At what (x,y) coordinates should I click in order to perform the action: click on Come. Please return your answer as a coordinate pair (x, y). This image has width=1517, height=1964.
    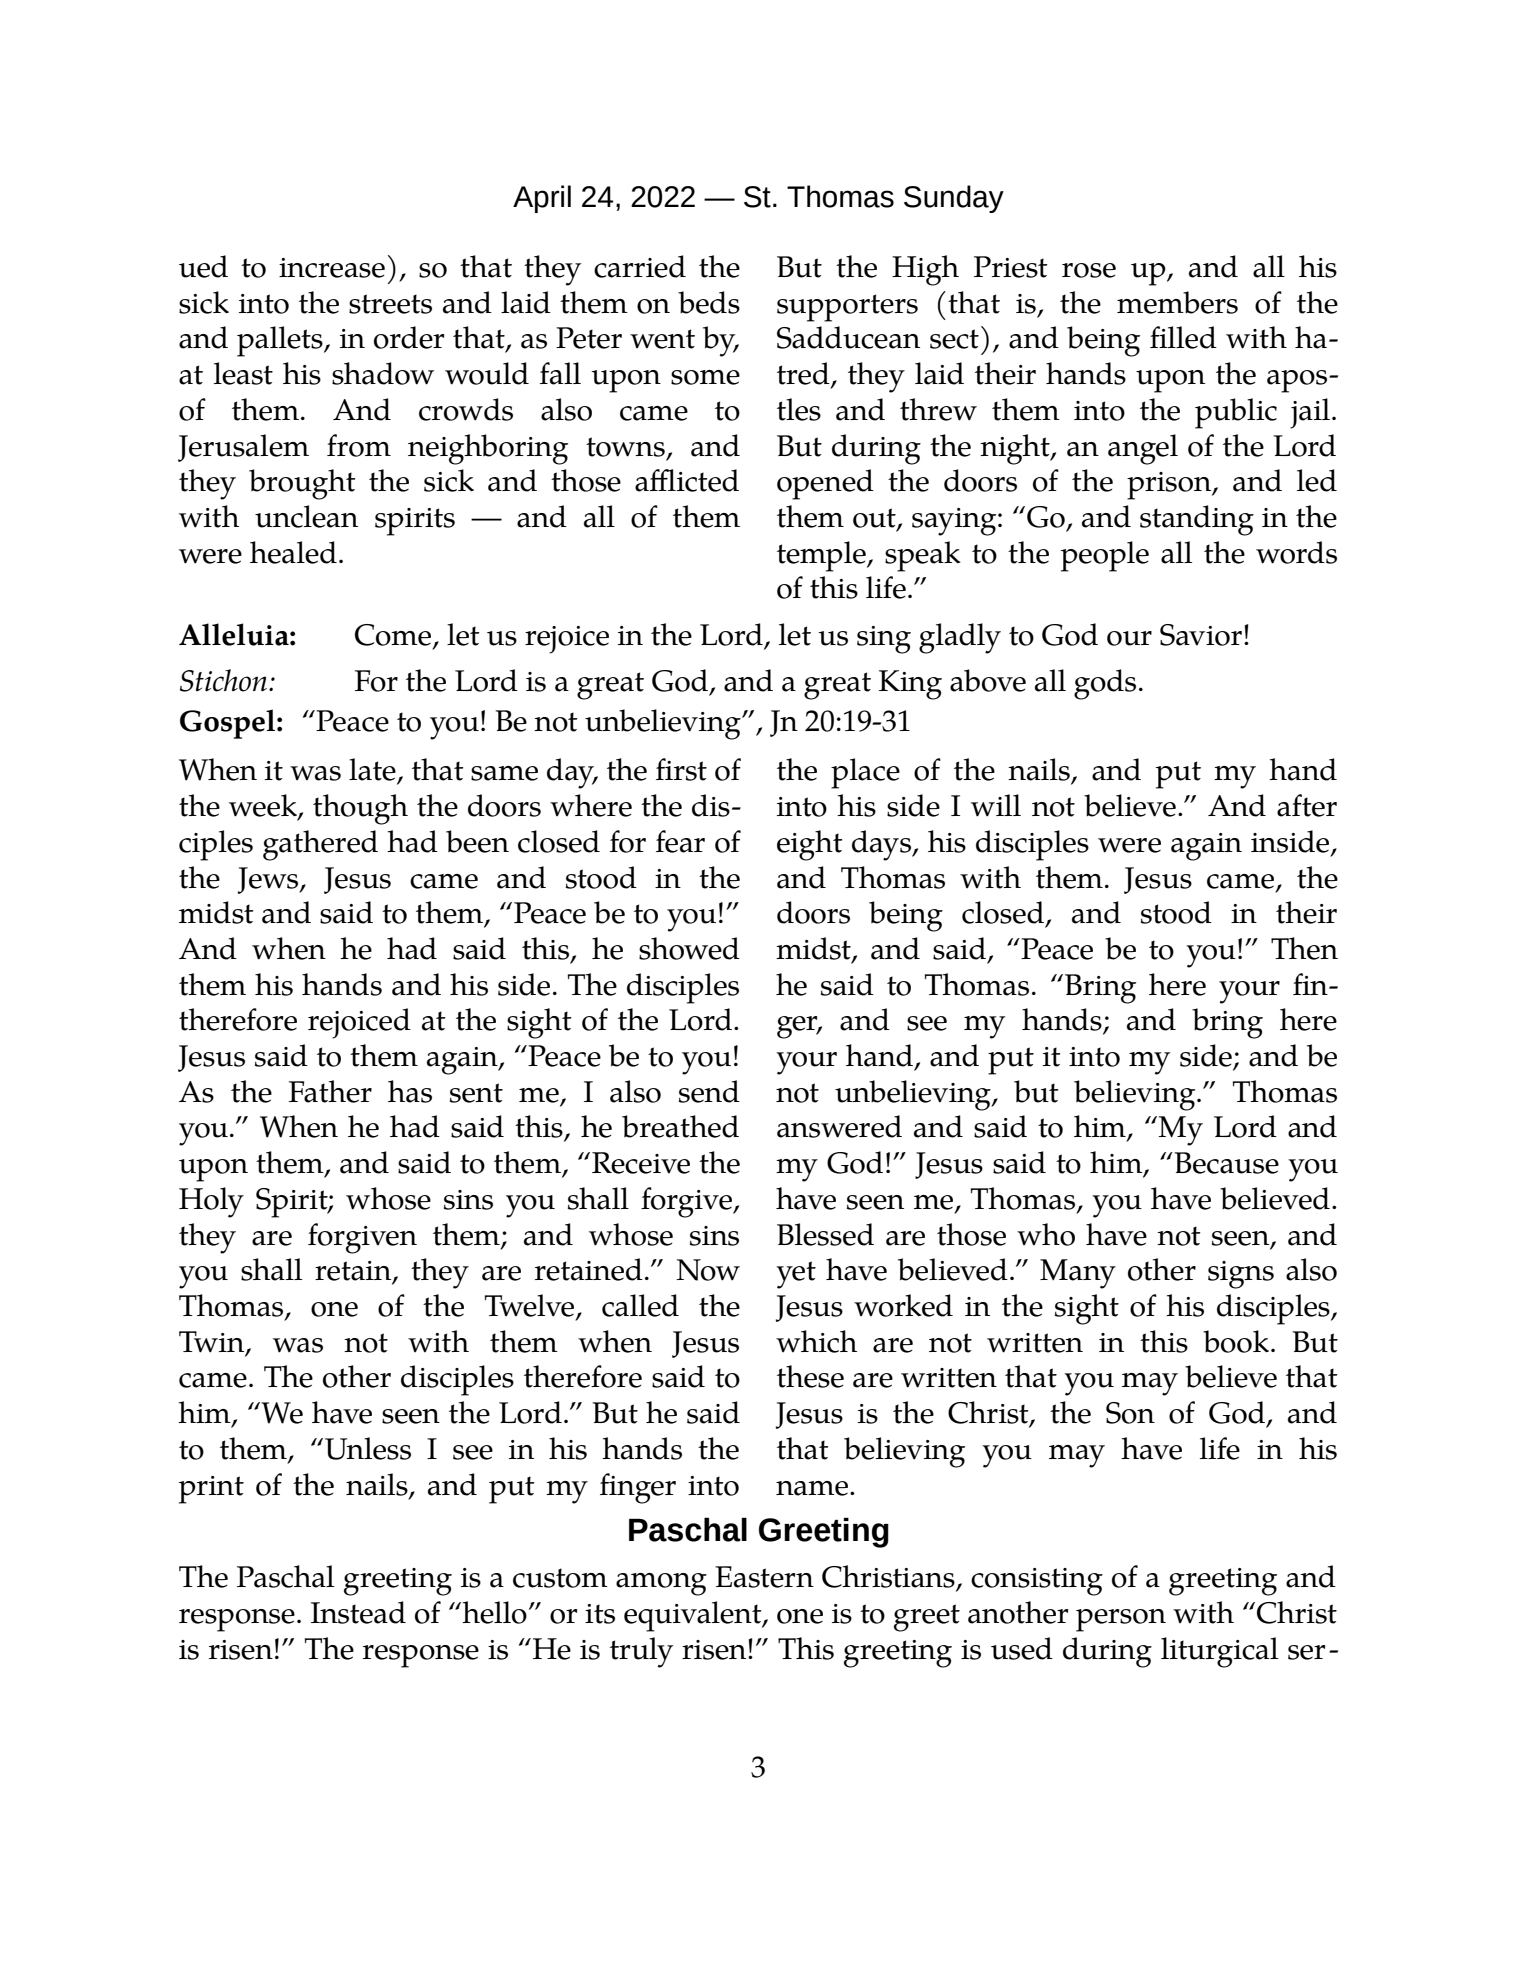
    Looking at the image, I should click on (394, 636).
